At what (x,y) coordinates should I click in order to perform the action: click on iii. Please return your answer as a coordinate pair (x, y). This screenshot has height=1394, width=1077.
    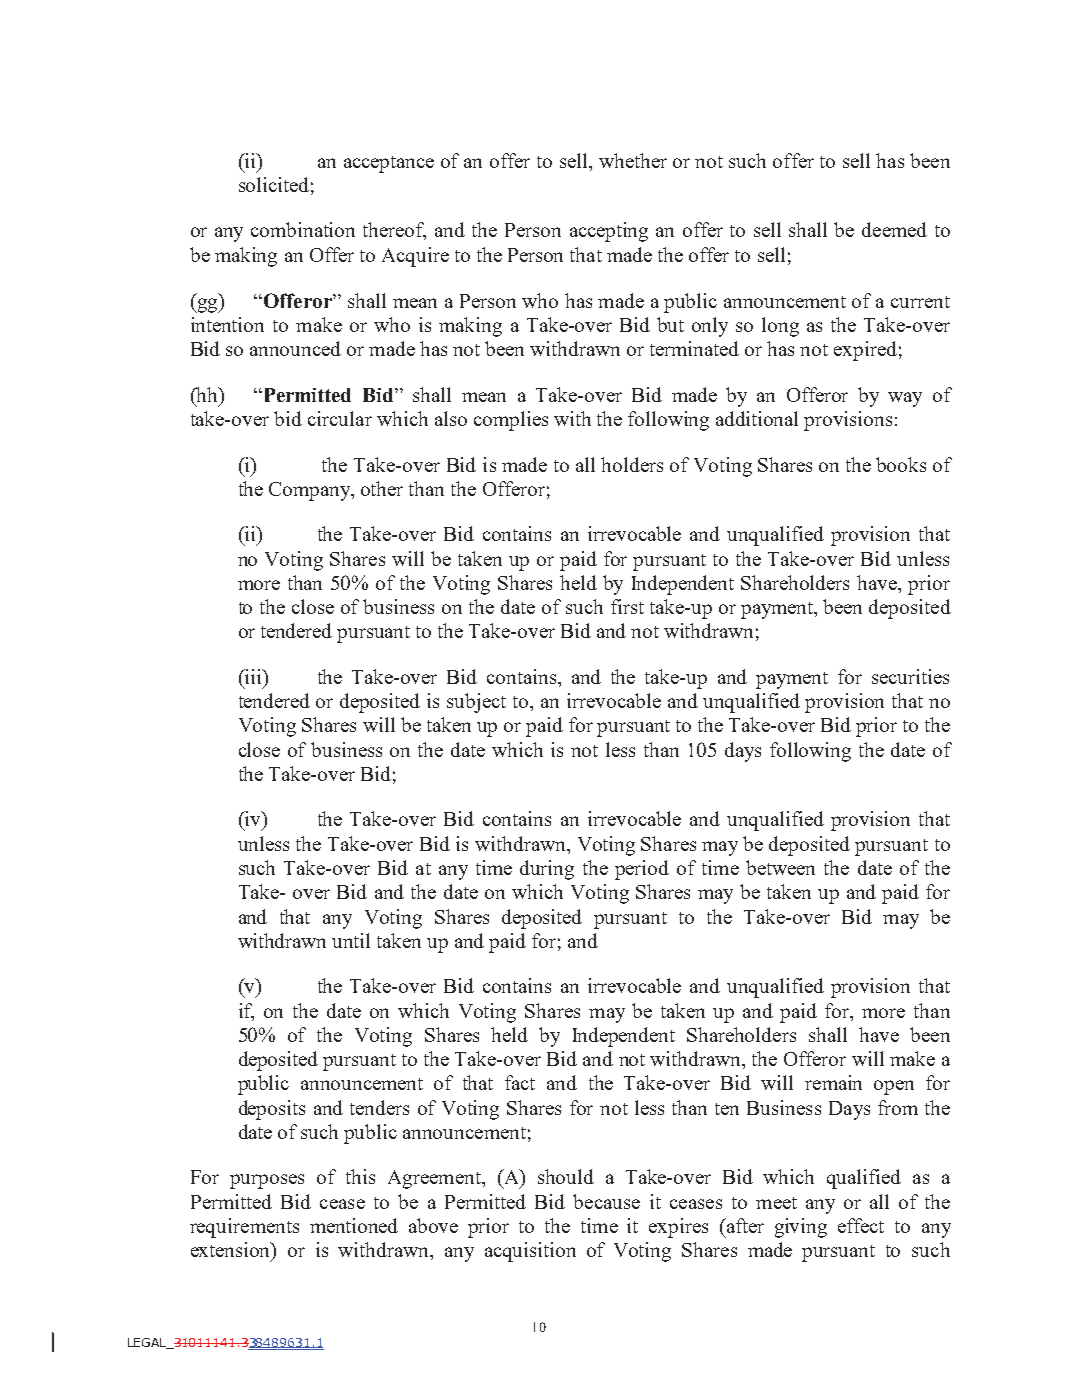
    Looking at the image, I should click on (253, 676).
